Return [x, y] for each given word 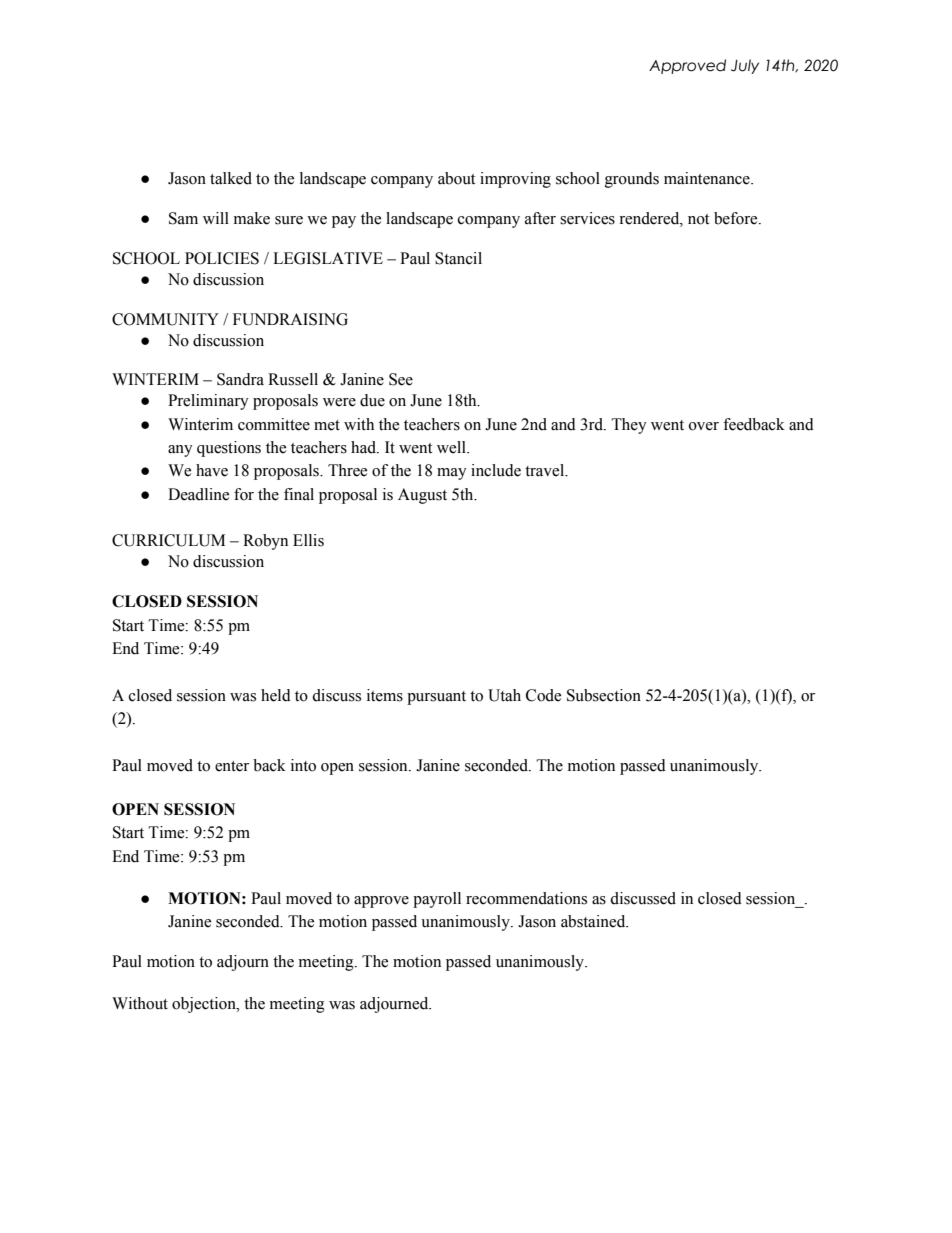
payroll [437, 900]
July [745, 66]
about [456, 178]
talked [231, 178]
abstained [594, 921]
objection [205, 1005]
